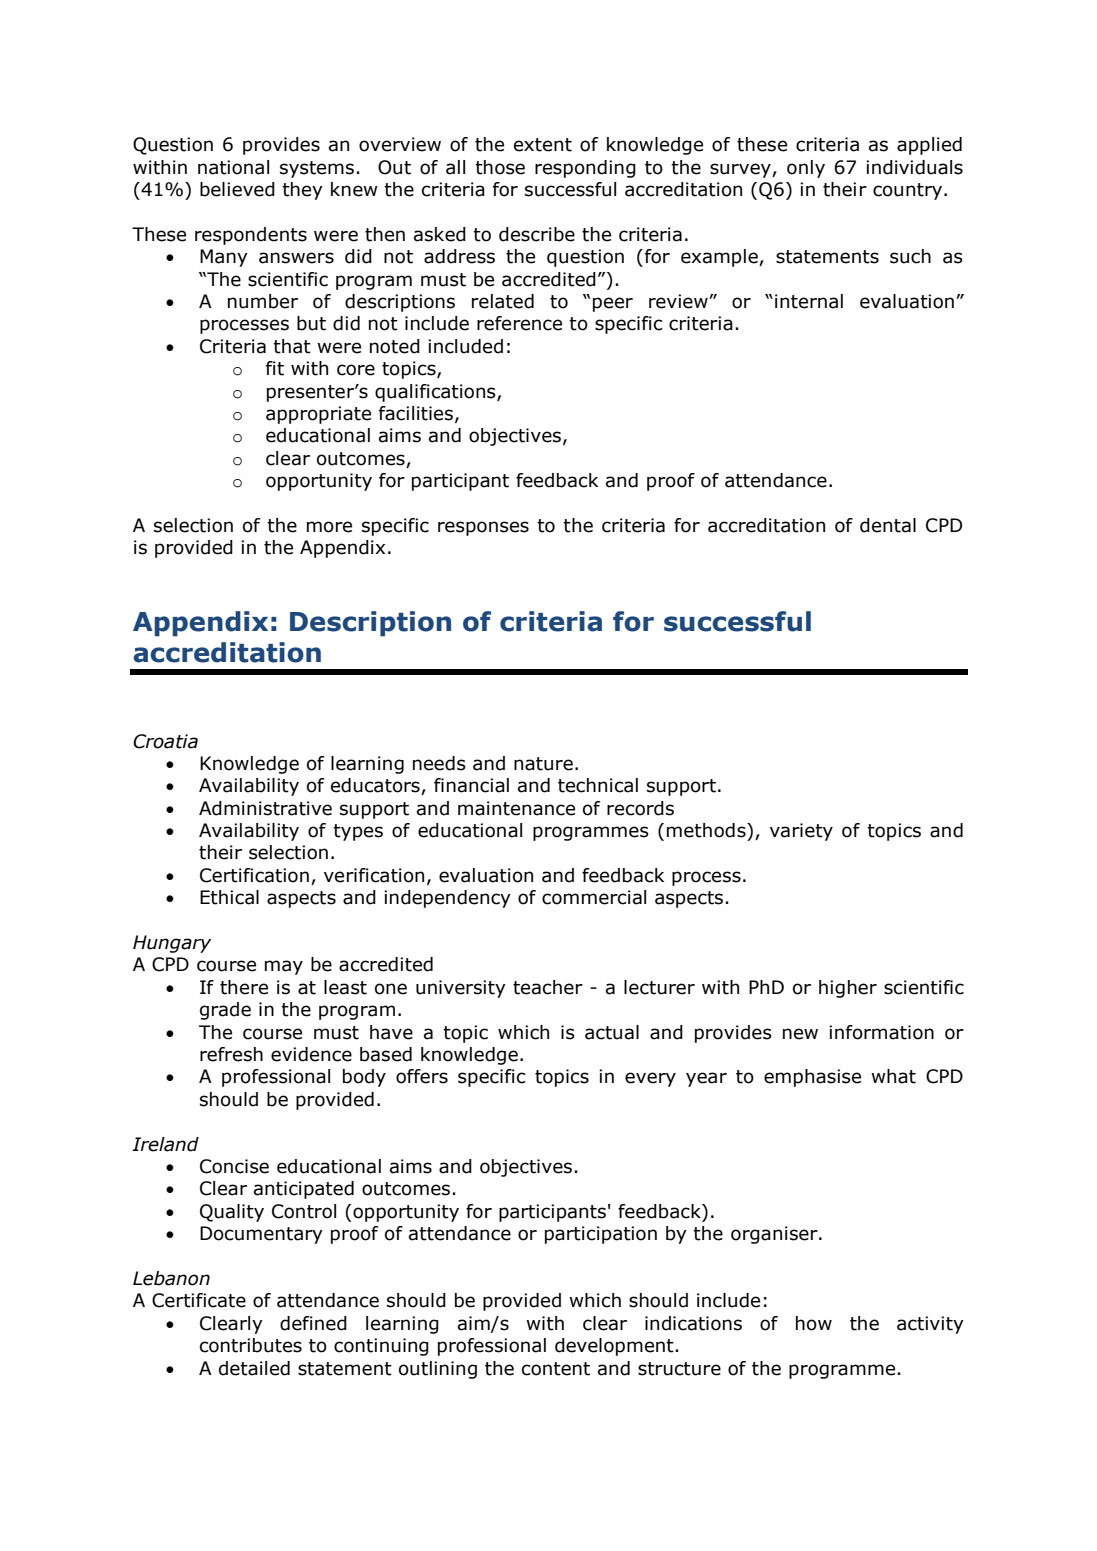 This screenshot has height=1551, width=1097. I want to click on contributes, so click(251, 1345).
